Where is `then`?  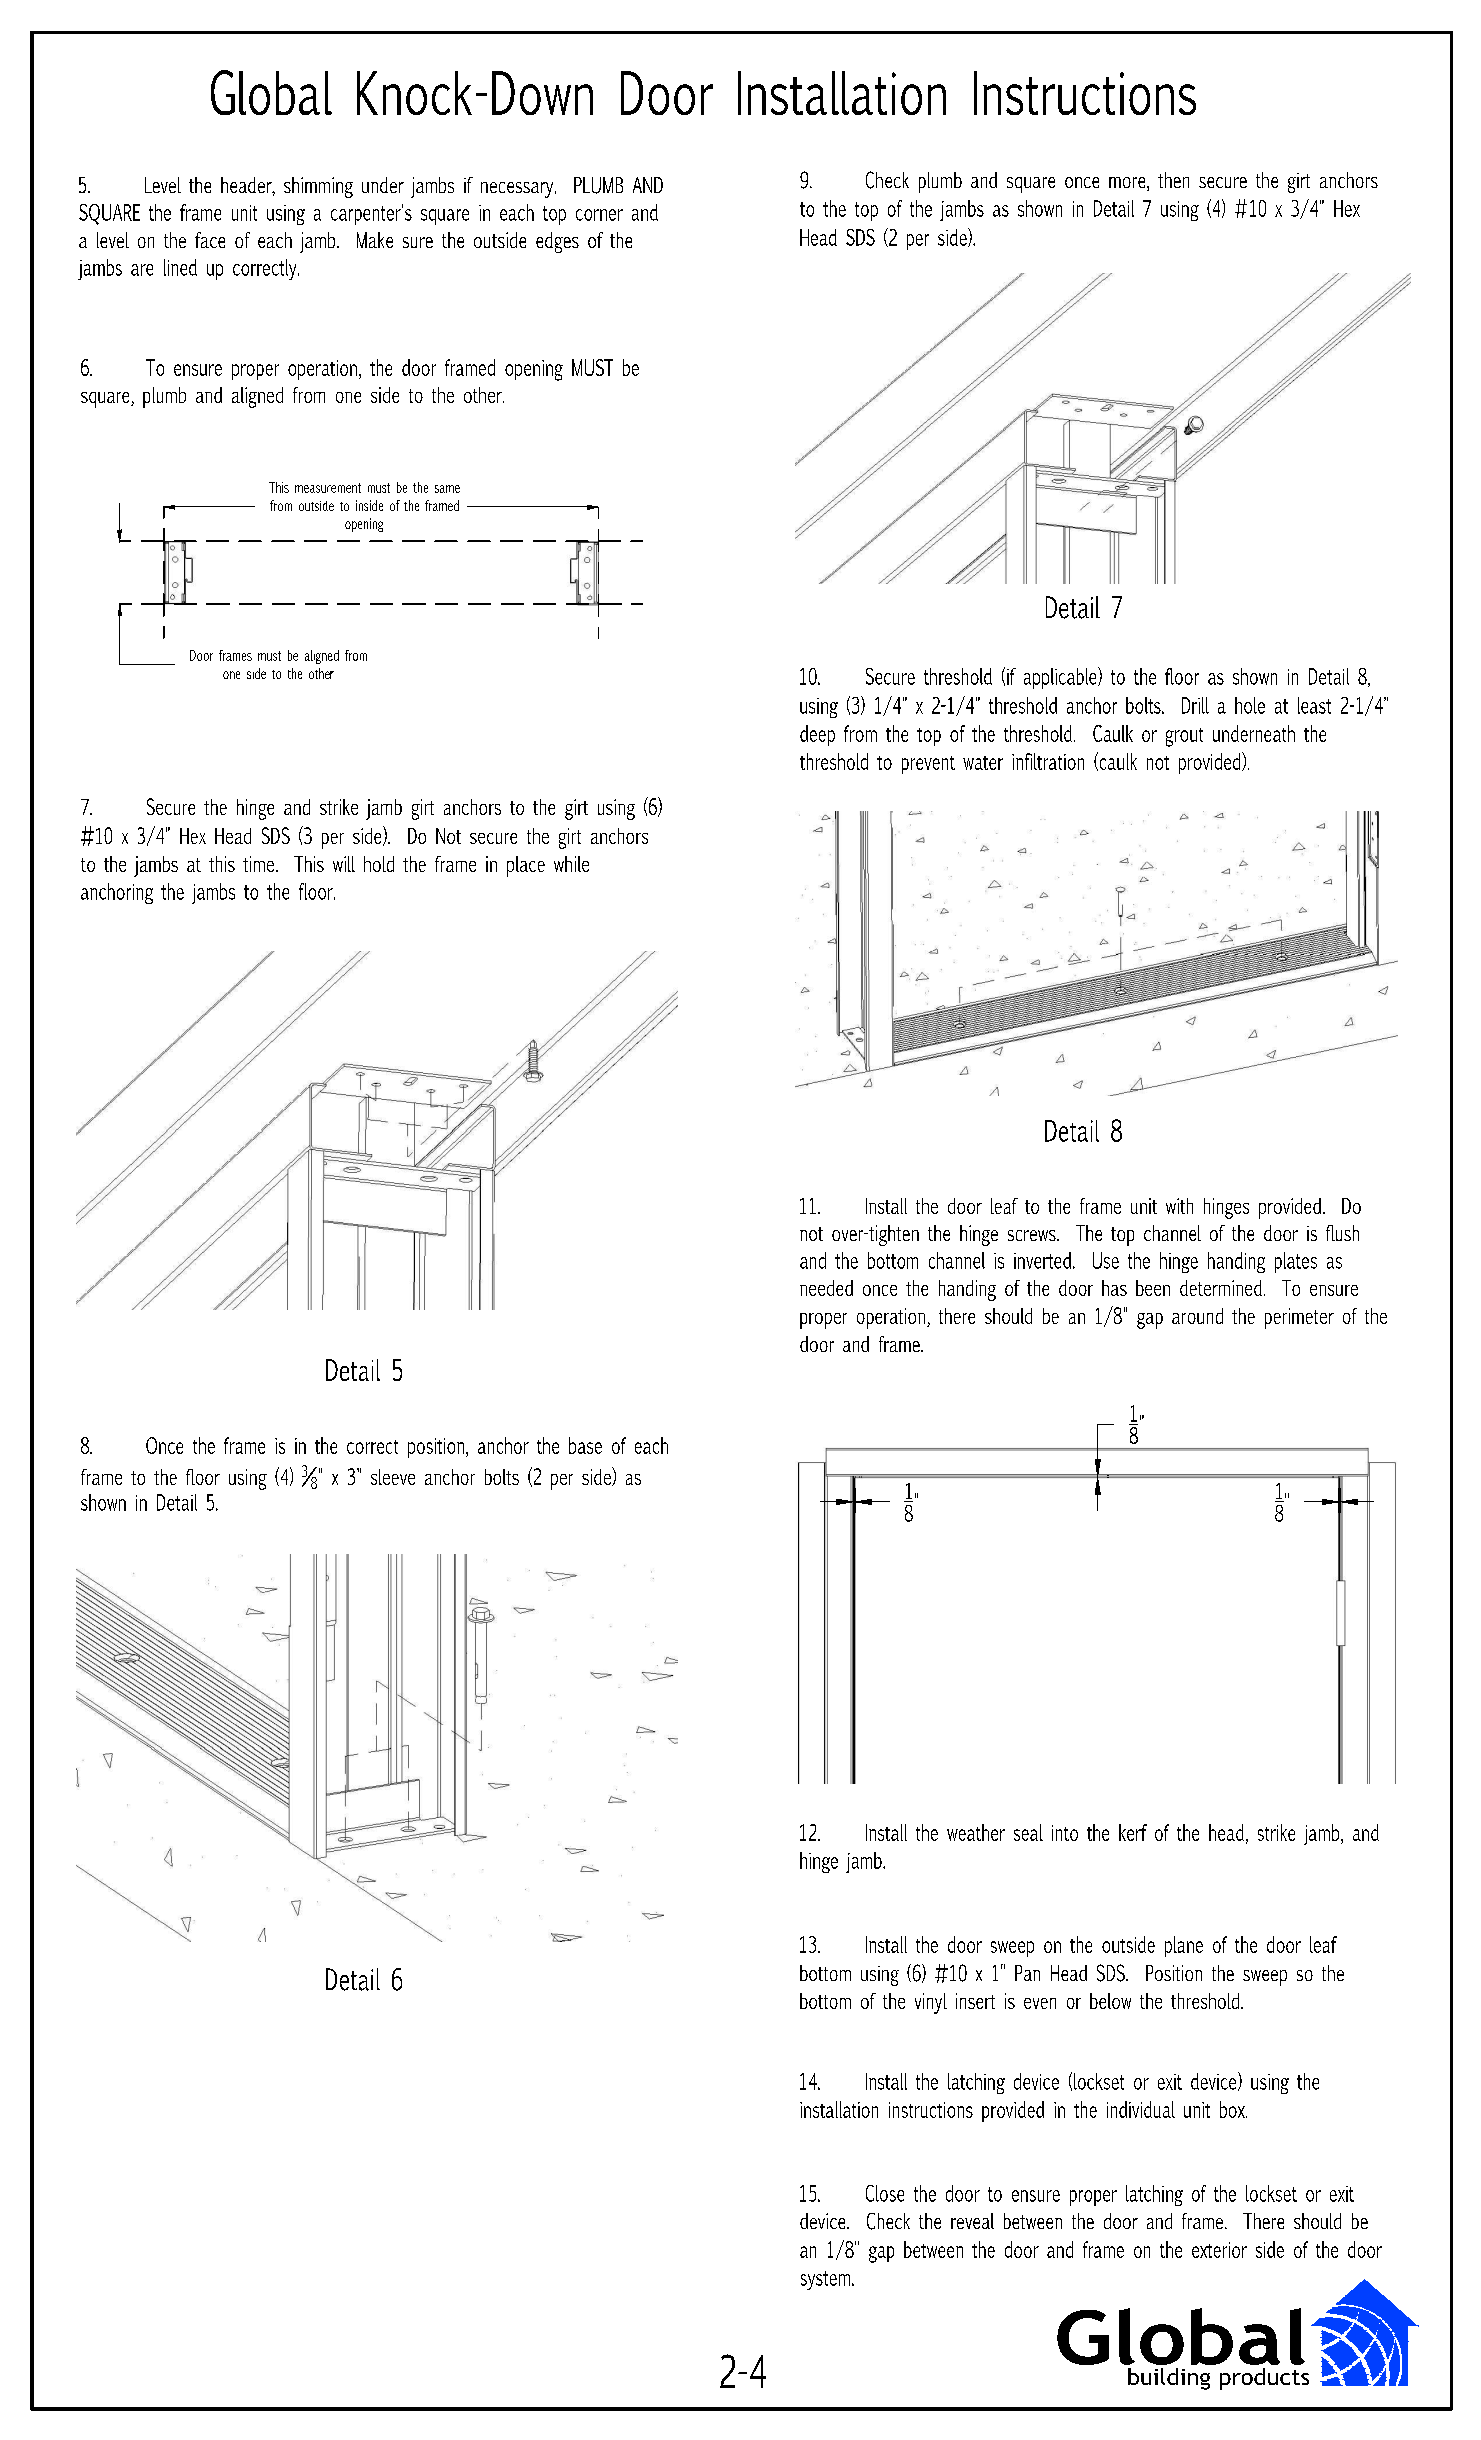
then is located at coordinates (1173, 180).
